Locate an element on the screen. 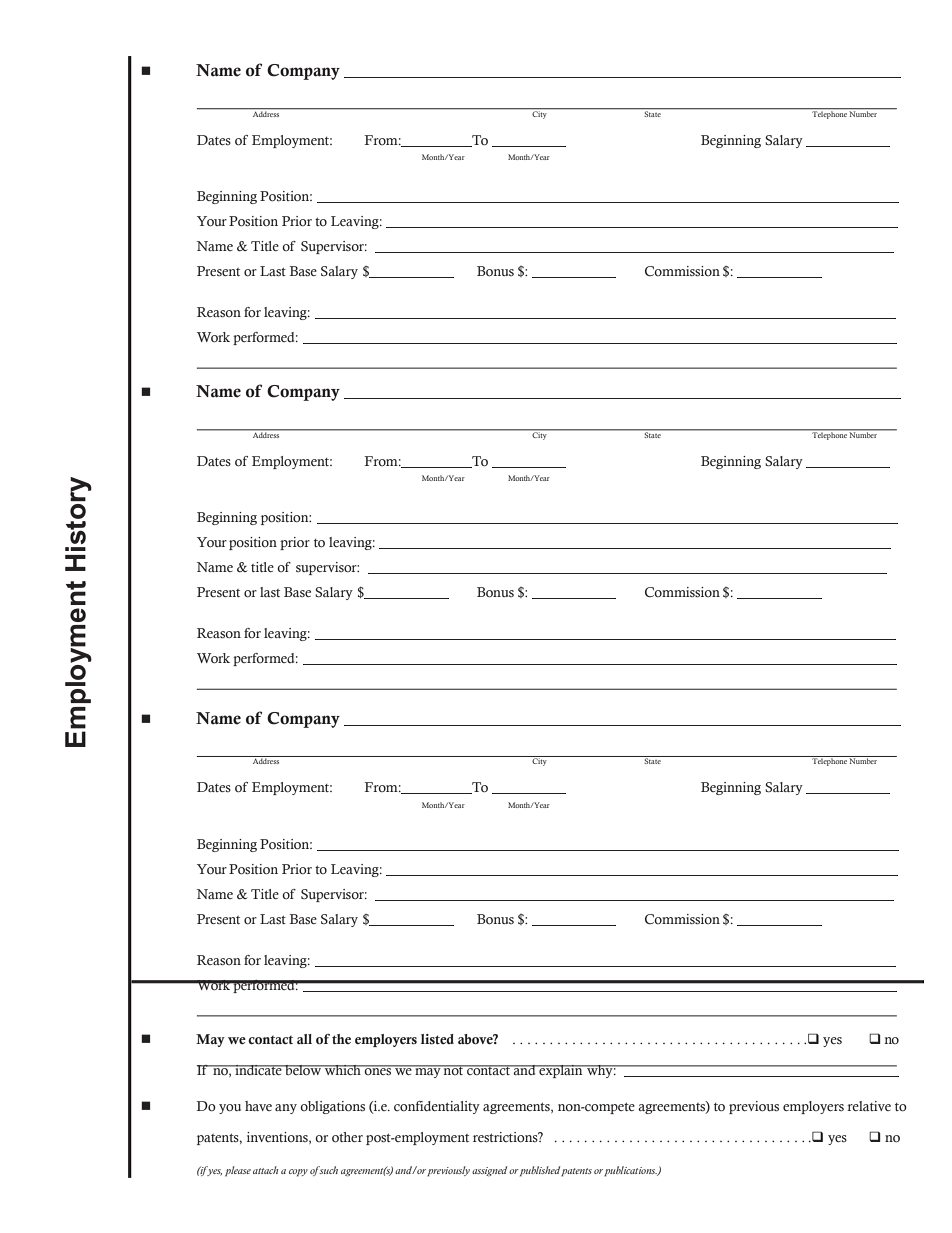 The height and width of the screenshot is (1233, 952). confidentiality is located at coordinates (437, 1107).
